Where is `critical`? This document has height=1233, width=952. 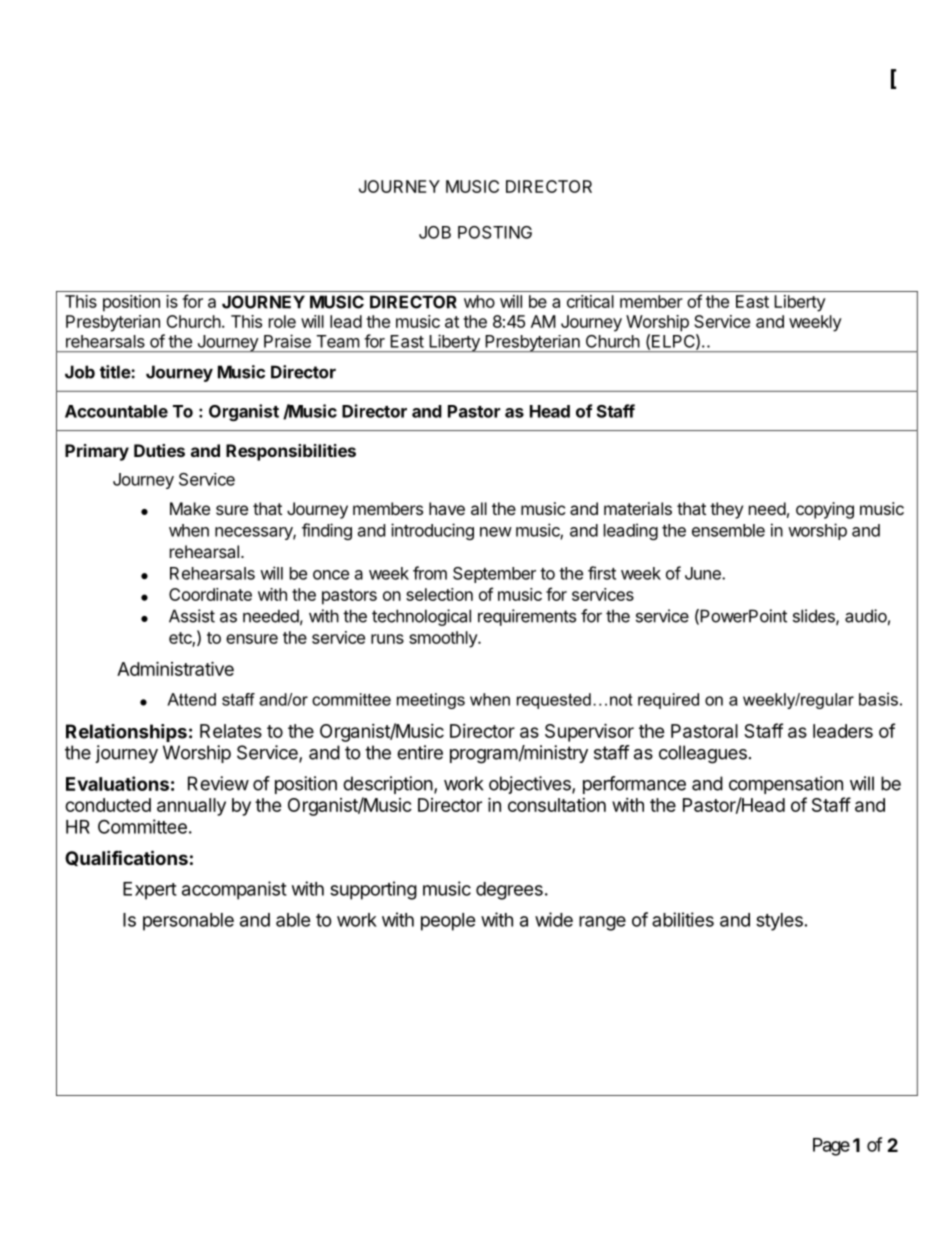 critical is located at coordinates (590, 301).
